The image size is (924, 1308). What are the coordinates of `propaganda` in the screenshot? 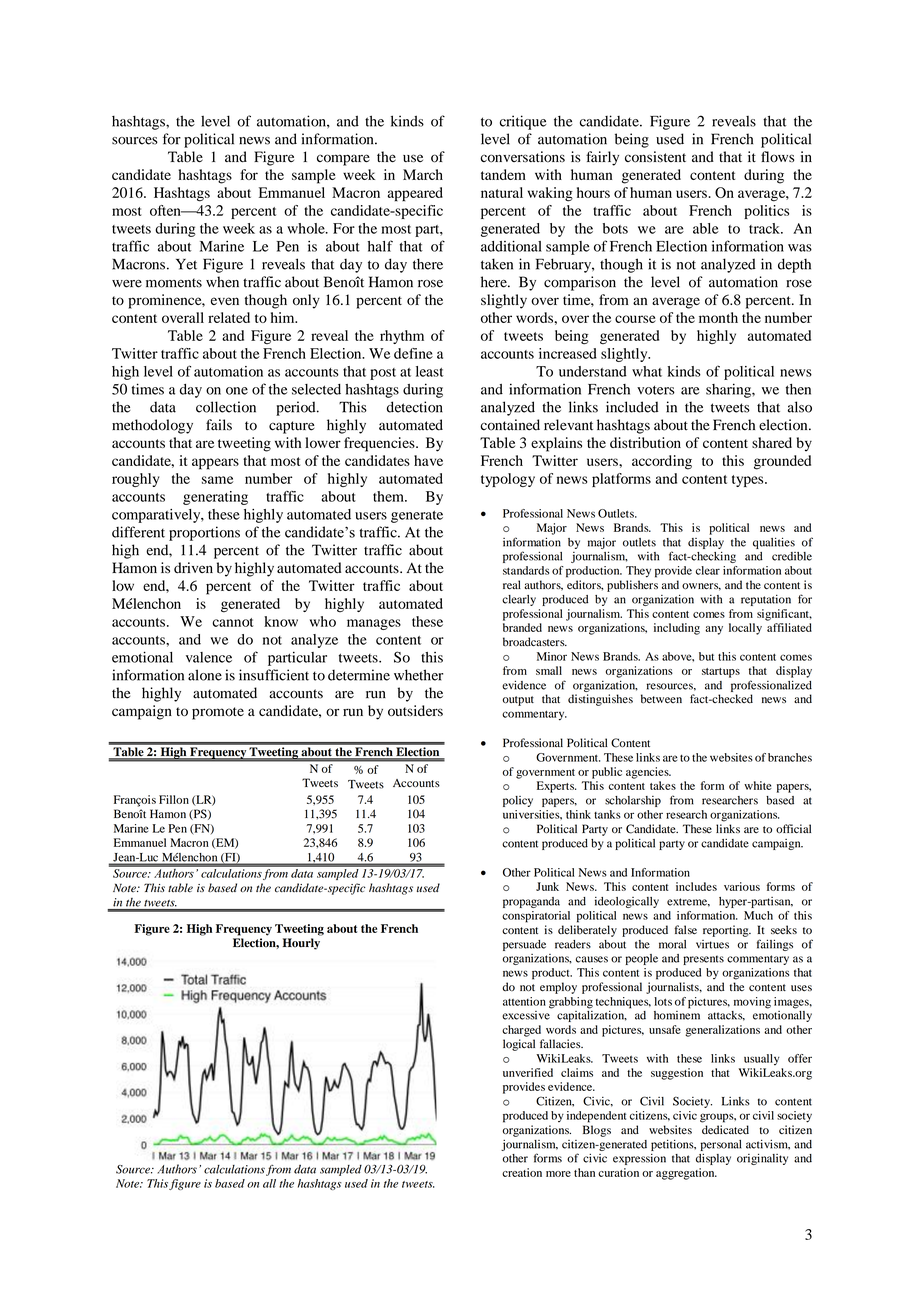 It's located at (531, 902).
